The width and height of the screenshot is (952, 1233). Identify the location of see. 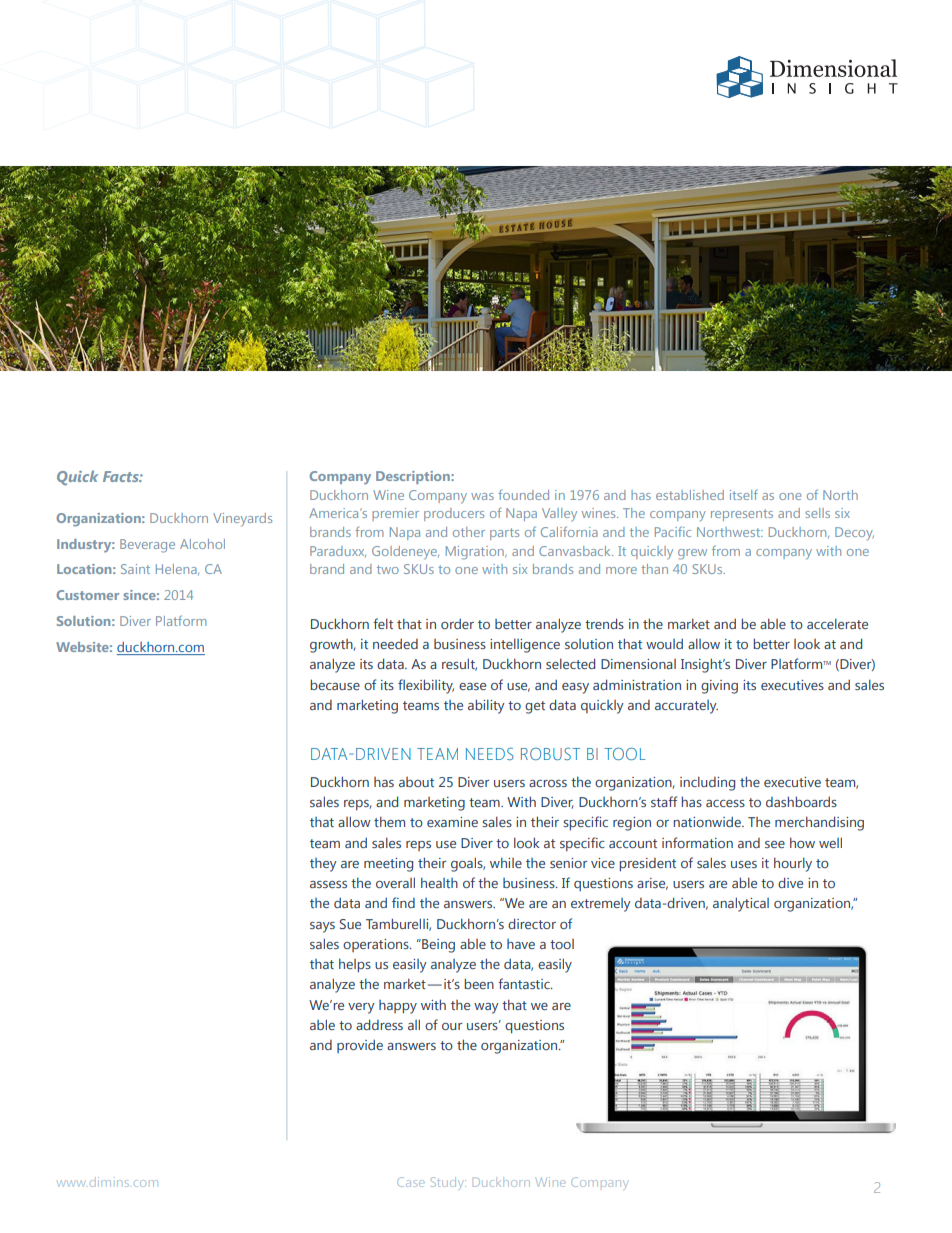
(775, 844).
